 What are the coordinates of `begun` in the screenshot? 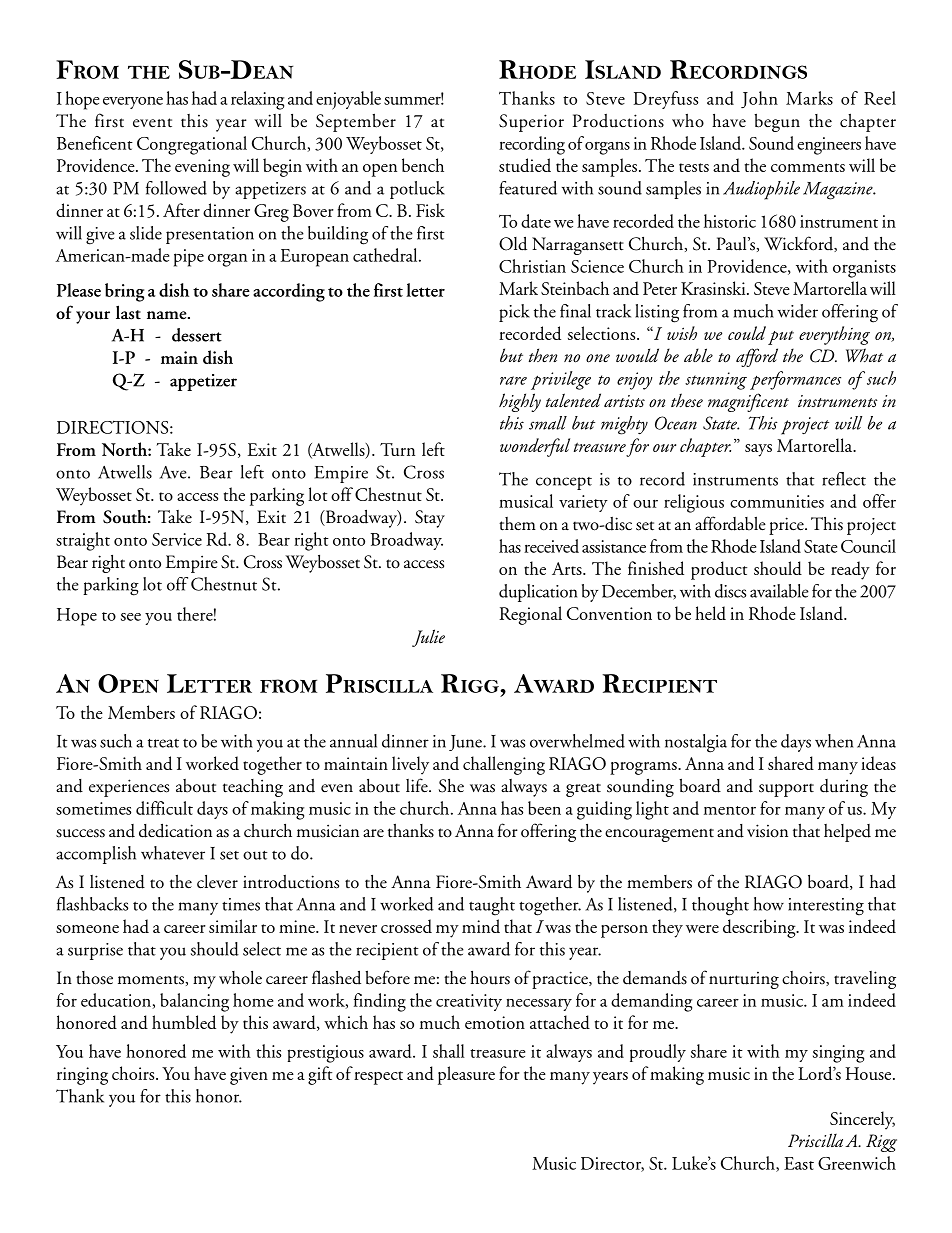 It's located at (777, 122).
